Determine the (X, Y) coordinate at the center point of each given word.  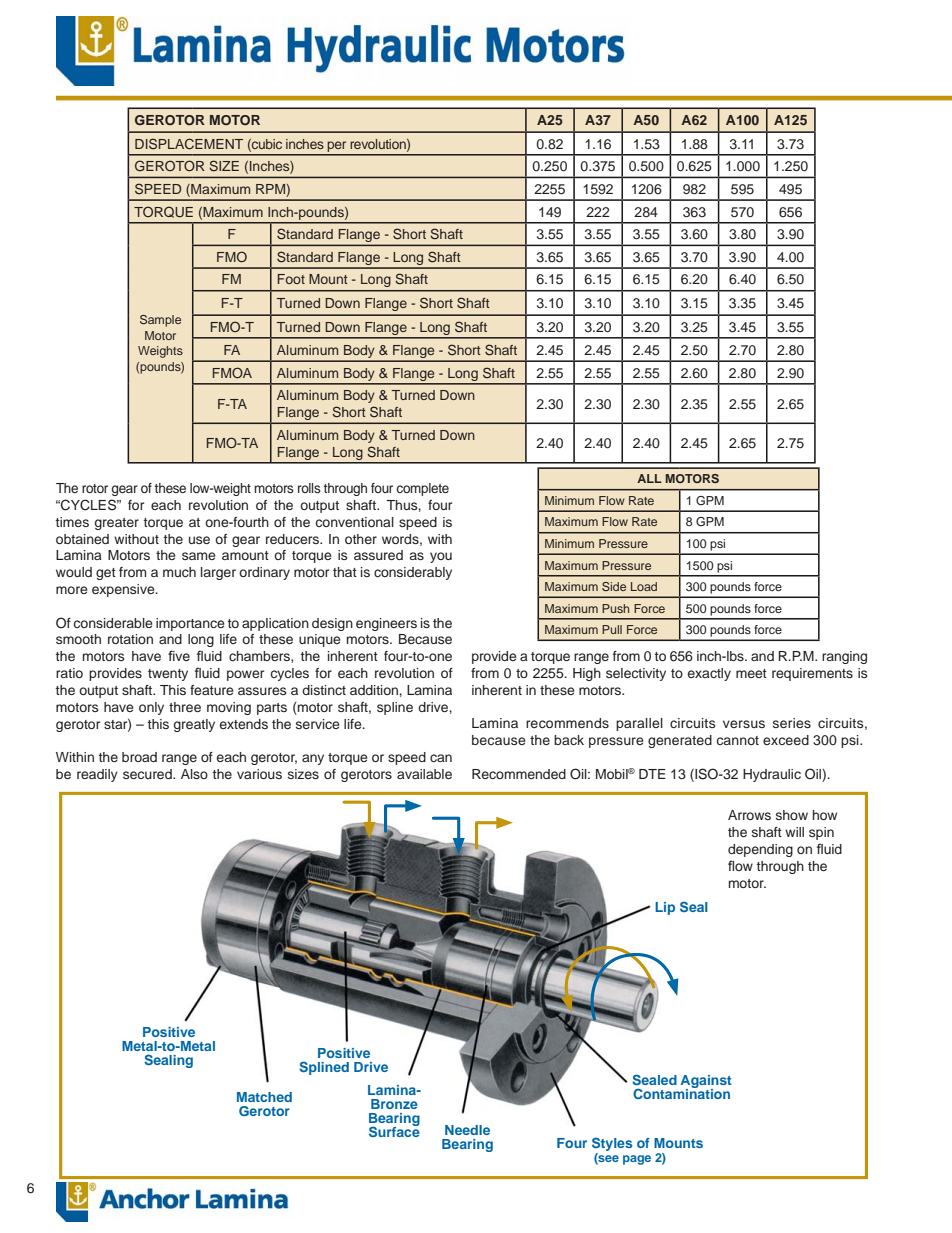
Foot (291, 279)
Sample (160, 321)
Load (644, 586)
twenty (168, 675)
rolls (309, 488)
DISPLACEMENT (189, 144)
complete (422, 489)
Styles (612, 1145)
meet (751, 673)
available (424, 774)
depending (760, 850)
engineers (386, 624)
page (637, 1160)
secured (148, 774)
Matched (264, 1097)
